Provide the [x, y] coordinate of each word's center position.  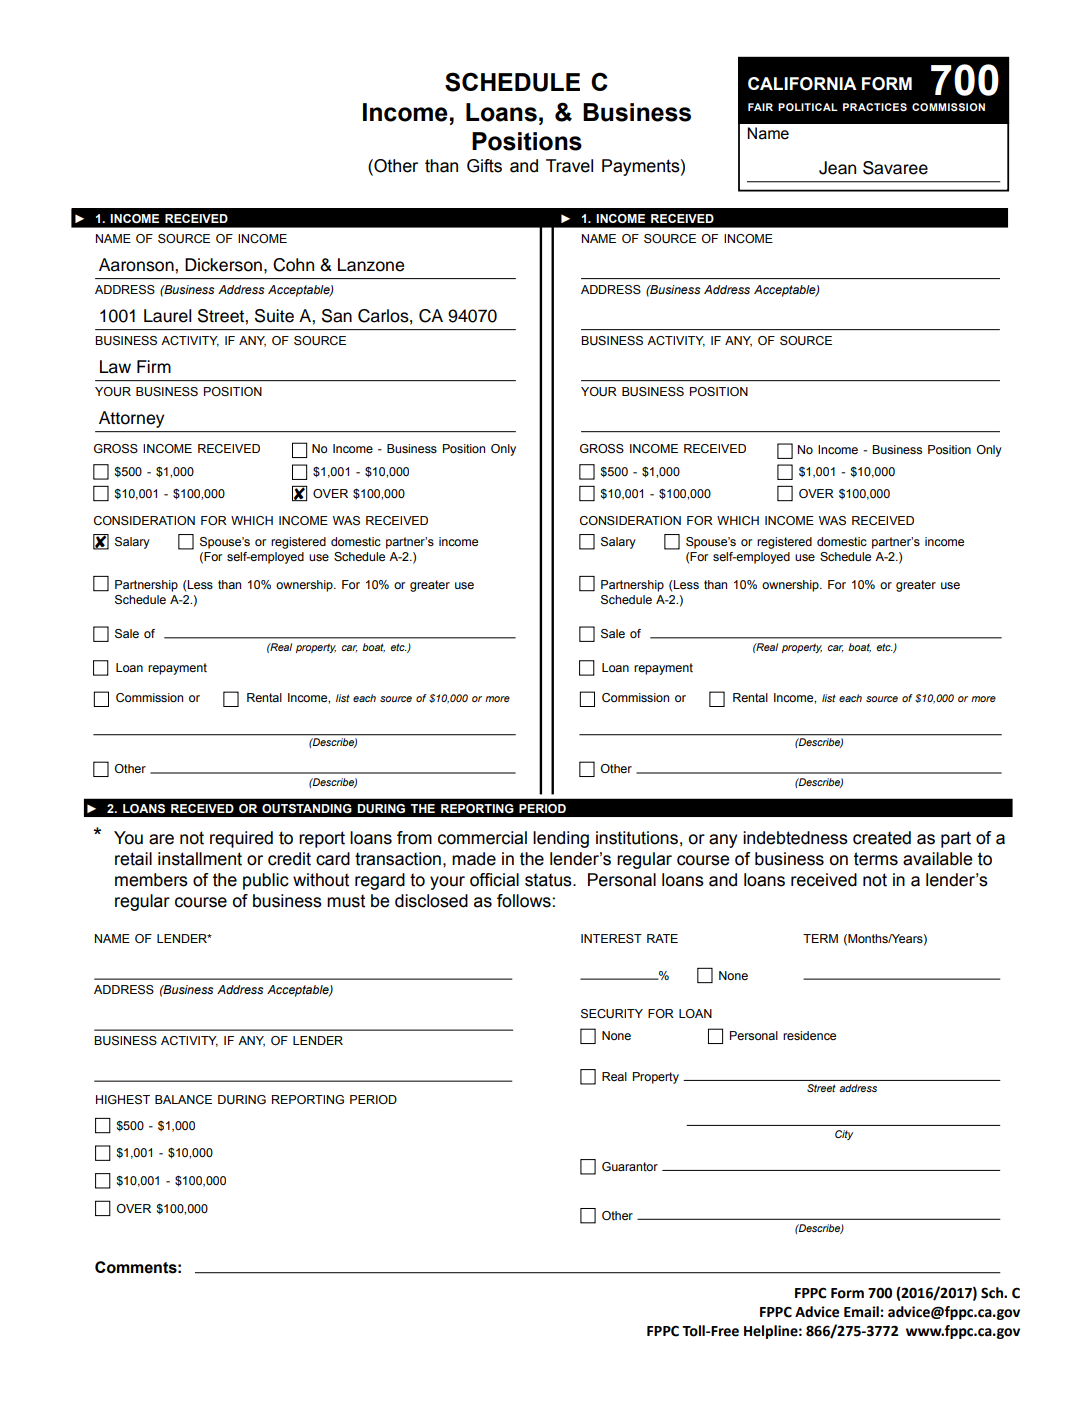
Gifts [484, 166]
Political [808, 107]
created [882, 838]
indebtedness [795, 838]
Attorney [131, 419]
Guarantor [630, 1166]
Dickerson [223, 265]
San [337, 316]
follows [524, 901]
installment [200, 859]
